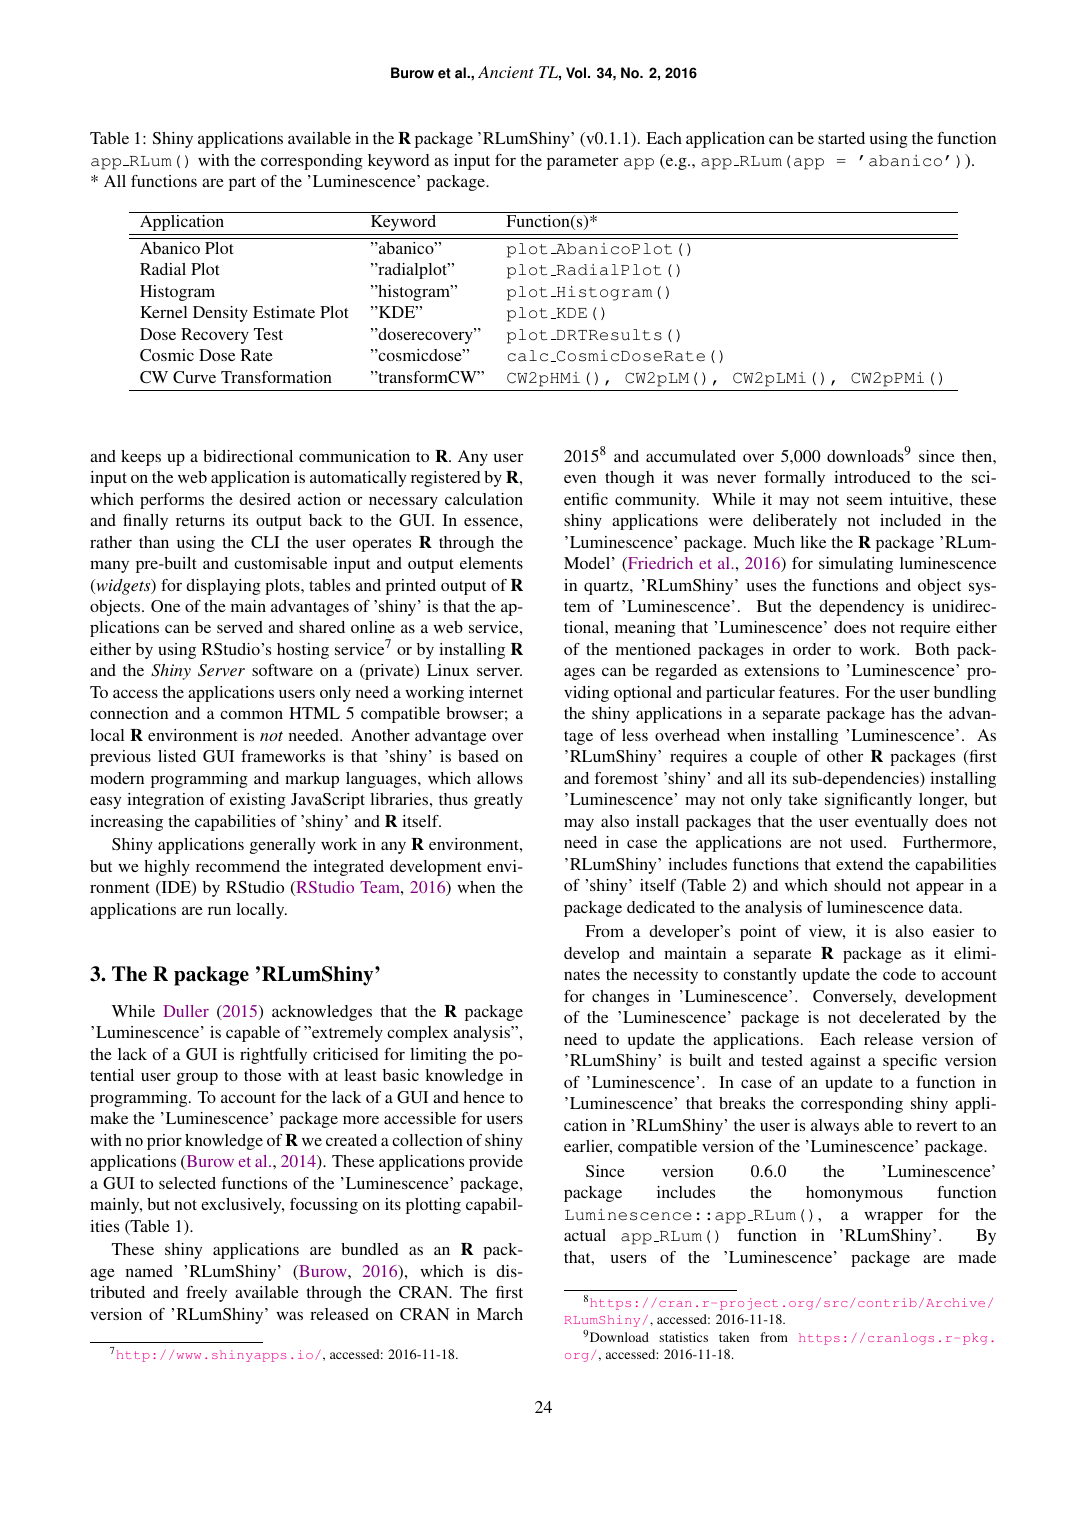 The height and width of the page is (1514, 1071). Describe the element at coordinates (220, 314) in the page. I see `Density` at that location.
